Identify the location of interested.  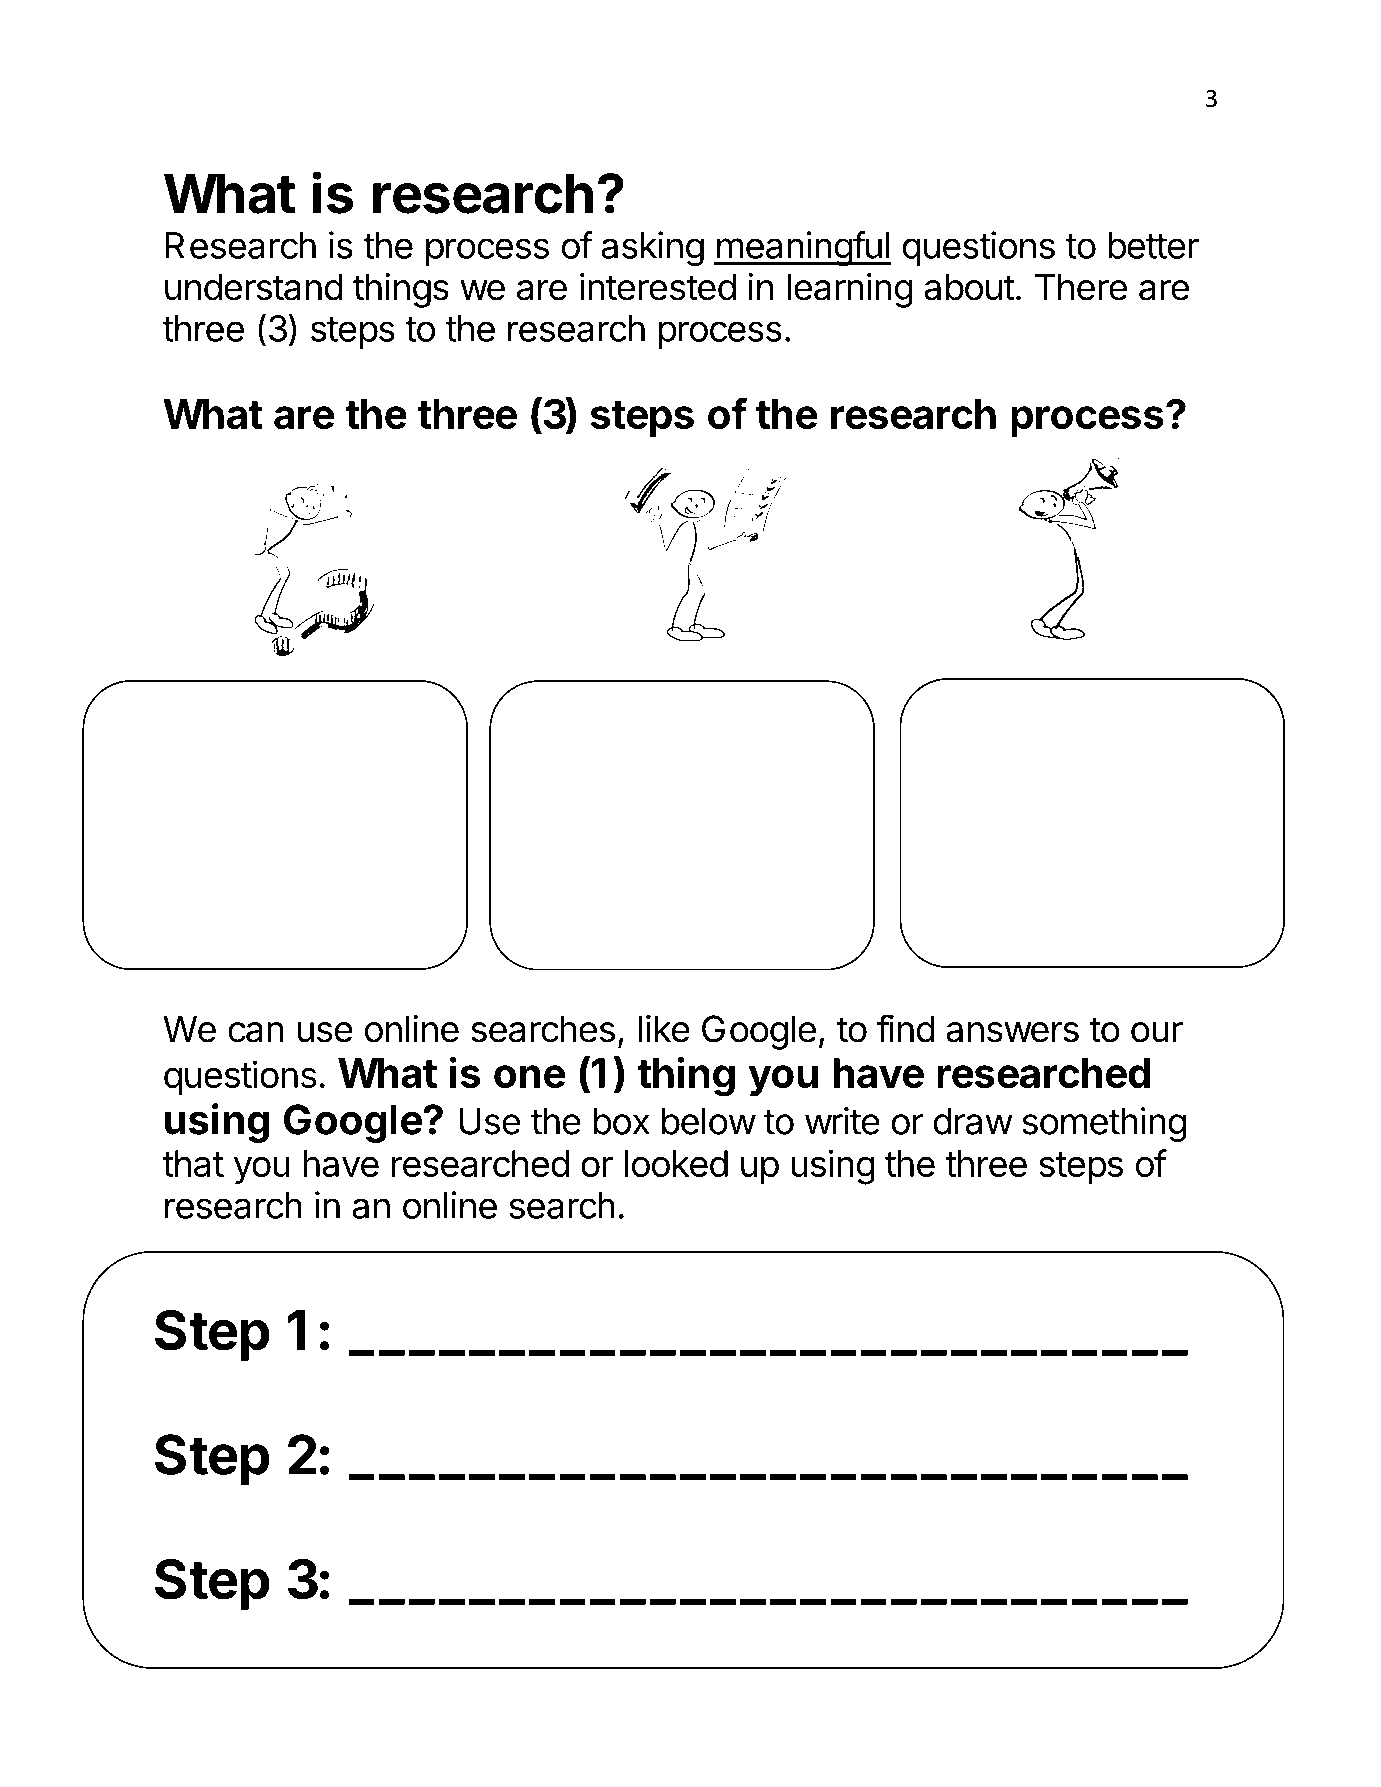
(658, 287).
